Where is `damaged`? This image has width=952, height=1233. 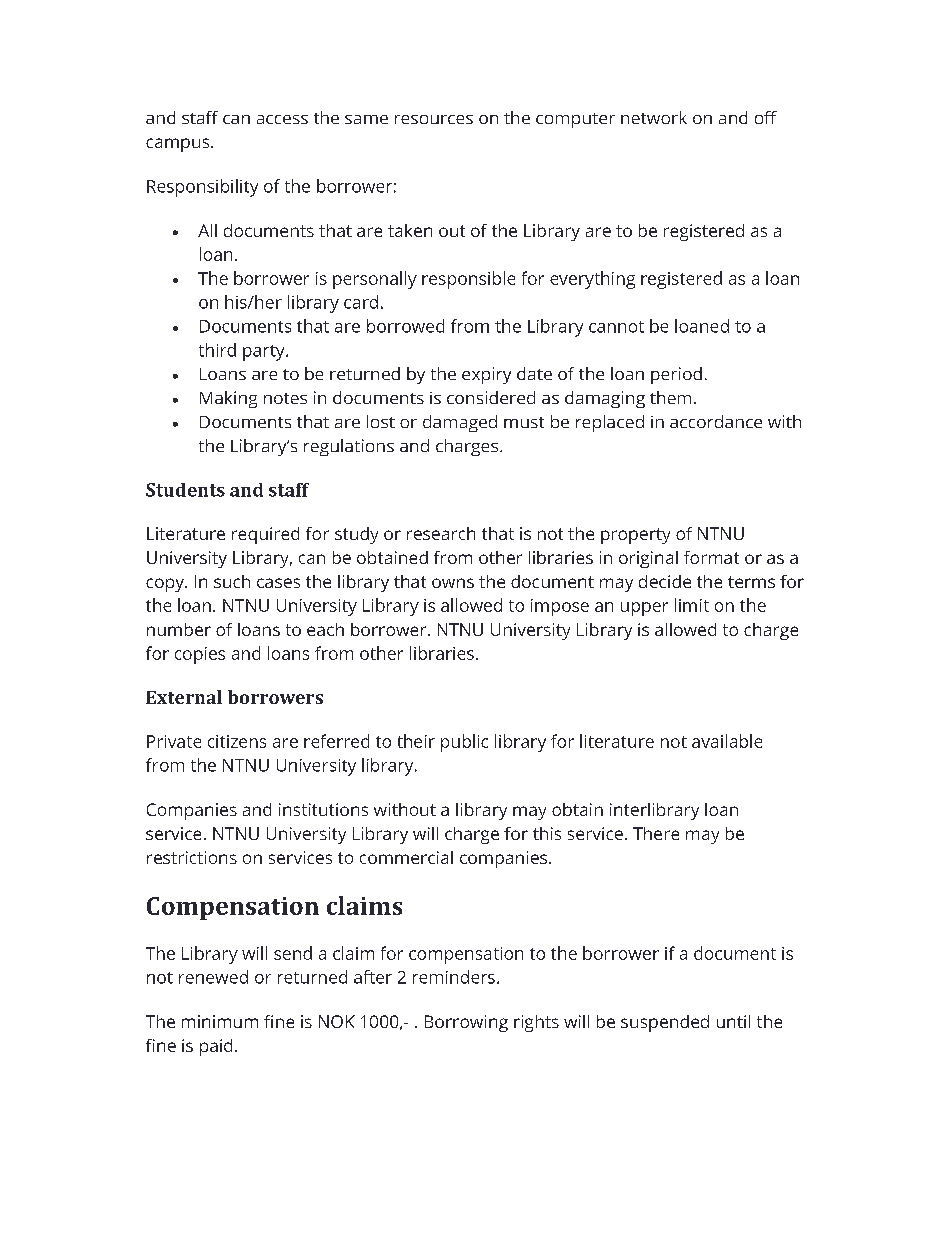
damaged is located at coordinates (460, 423).
